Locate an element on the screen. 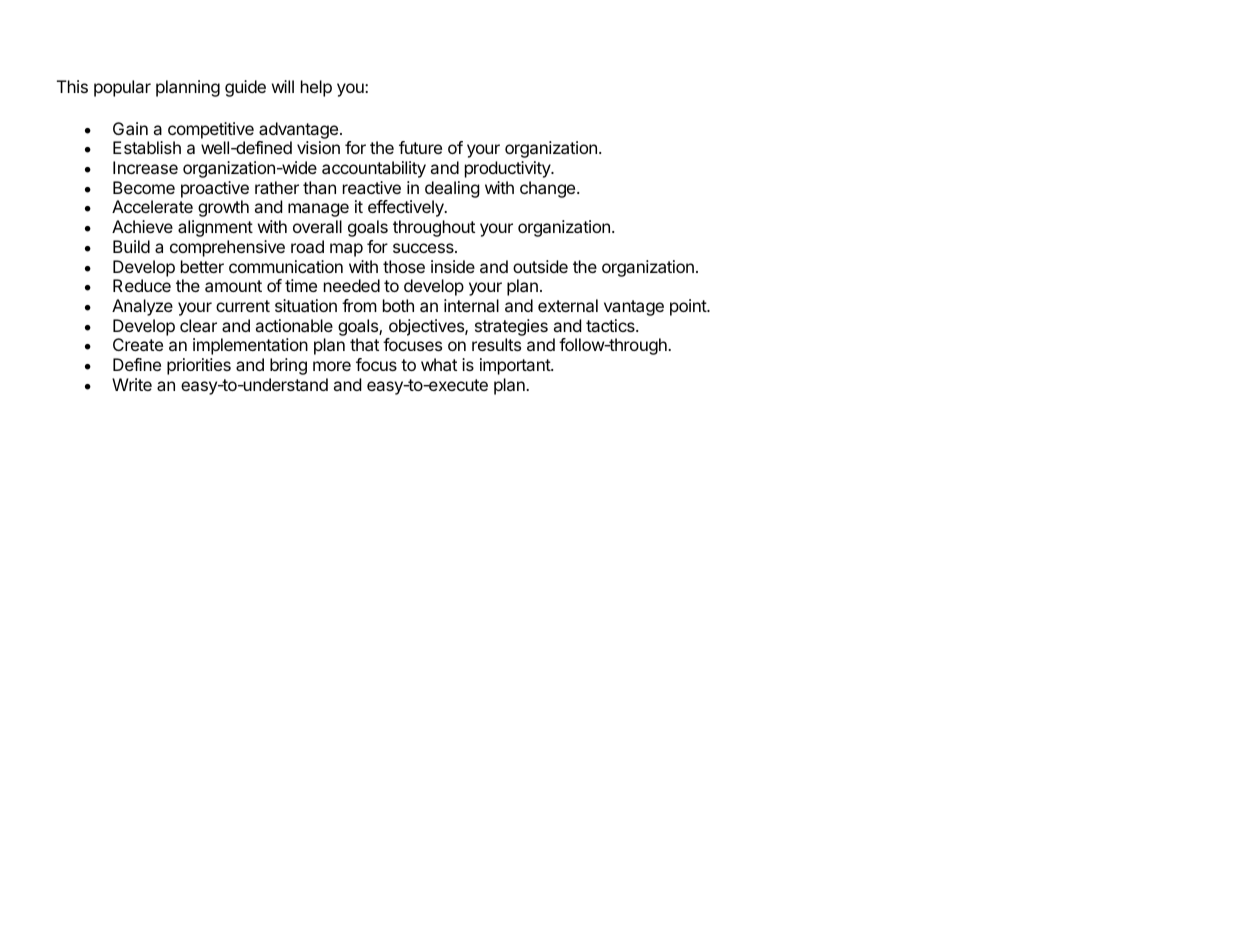 The width and height of the screenshot is (1233, 952). external is located at coordinates (568, 305).
